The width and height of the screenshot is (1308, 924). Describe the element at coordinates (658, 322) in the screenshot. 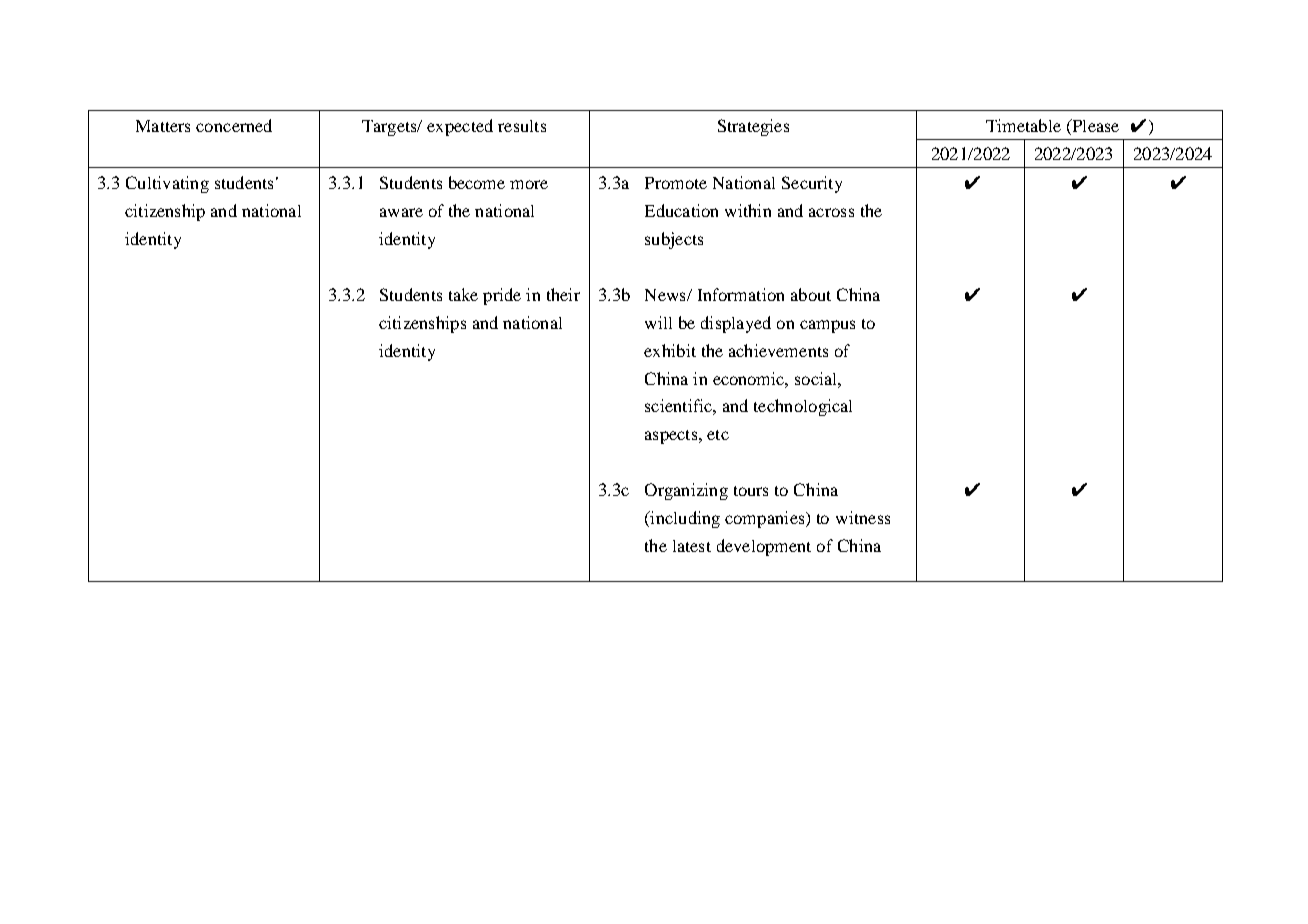

I see `will` at that location.
